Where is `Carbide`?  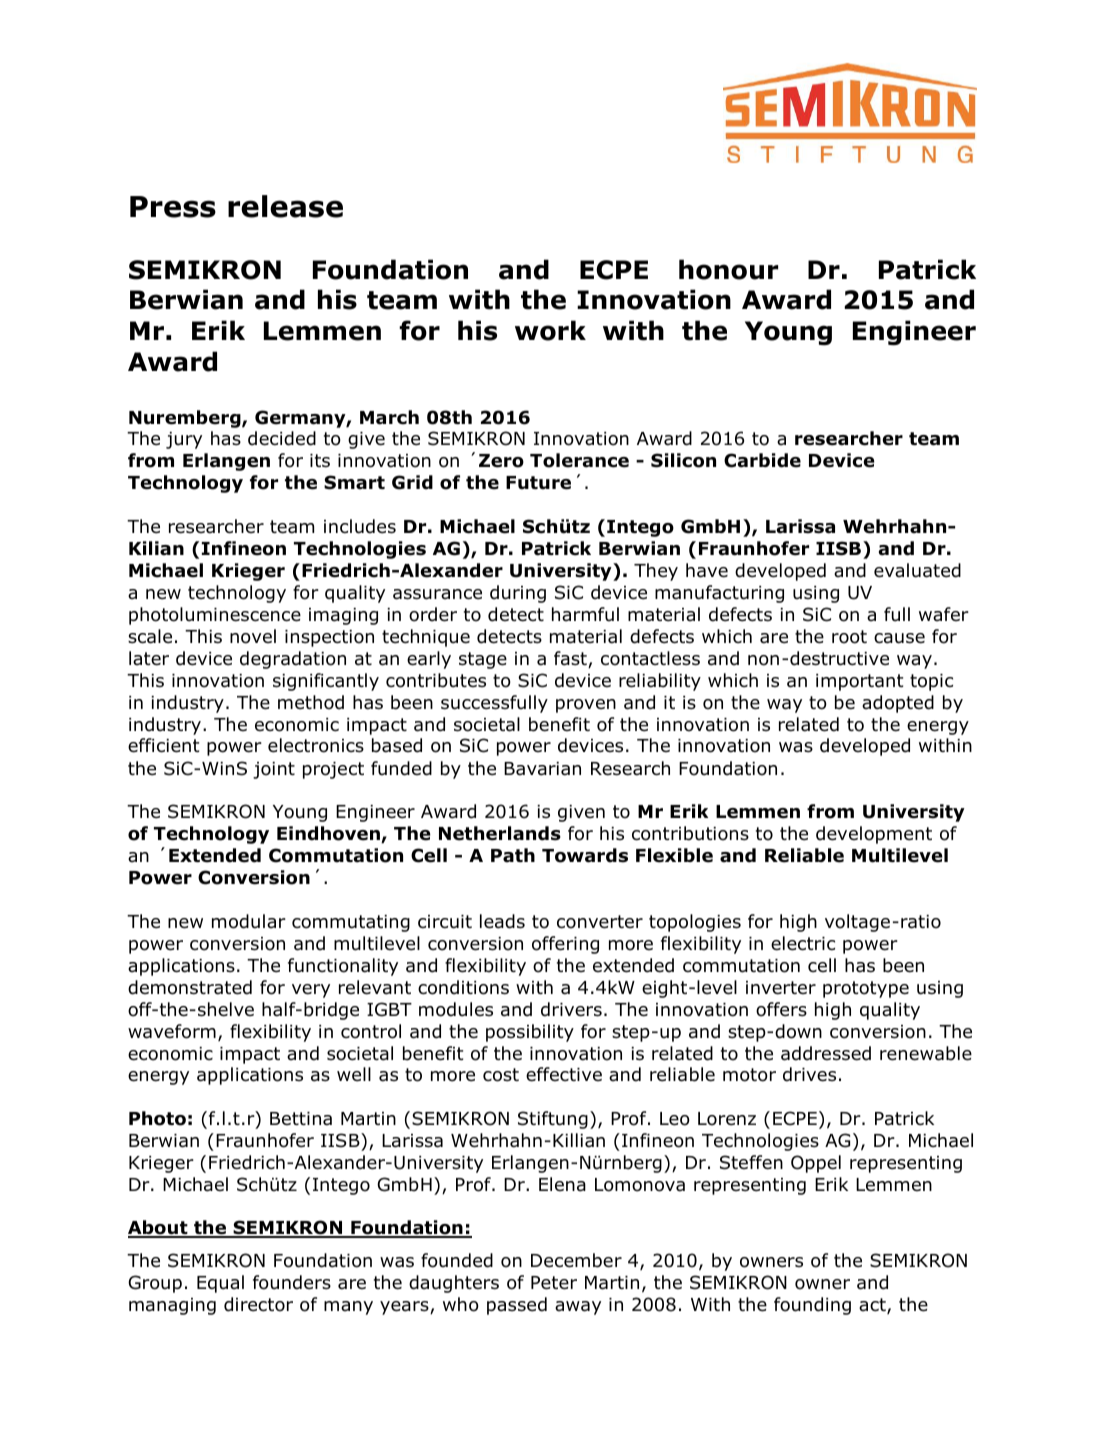 Carbide is located at coordinates (762, 460).
